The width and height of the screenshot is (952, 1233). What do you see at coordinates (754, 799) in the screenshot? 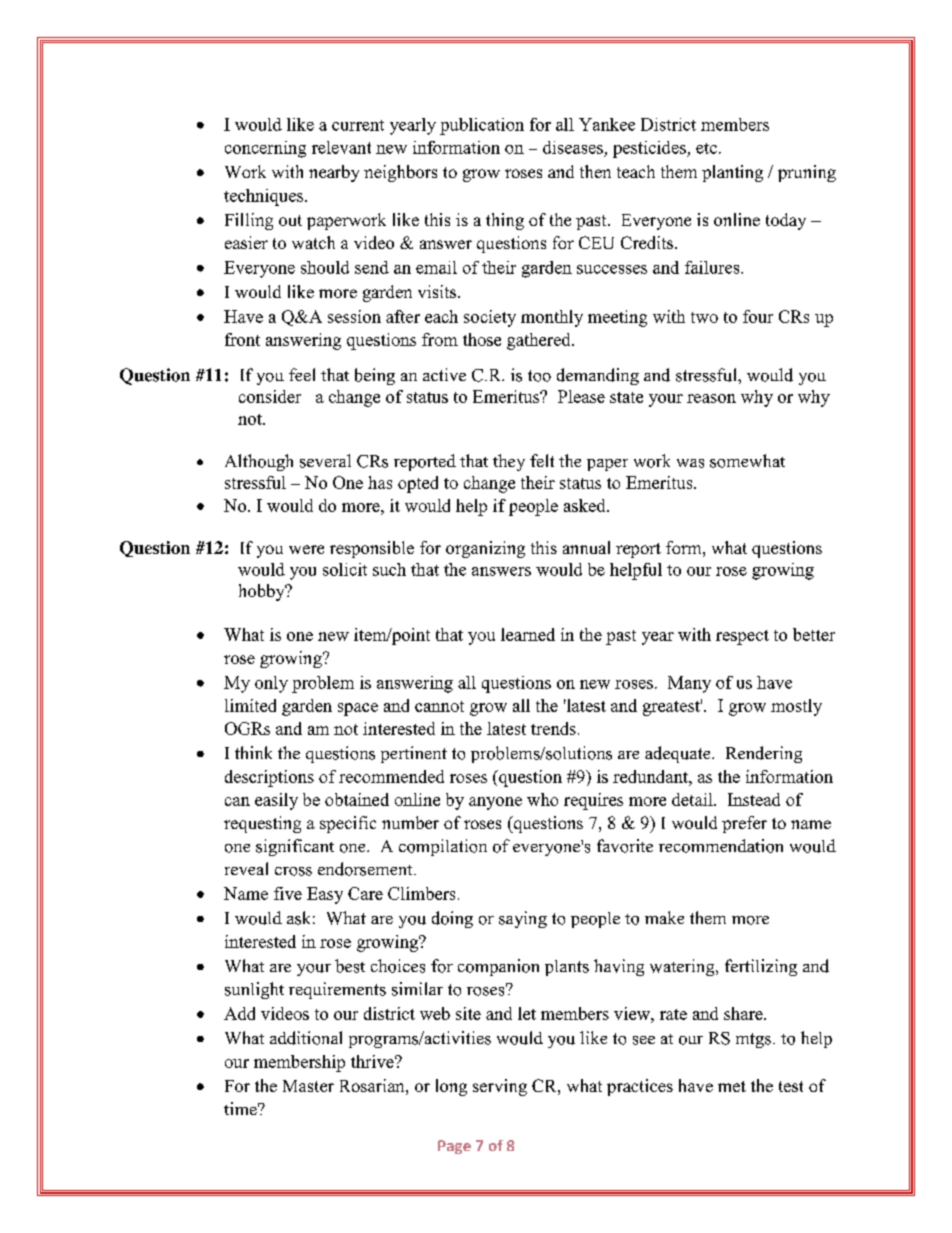
I see `Instead` at bounding box center [754, 799].
